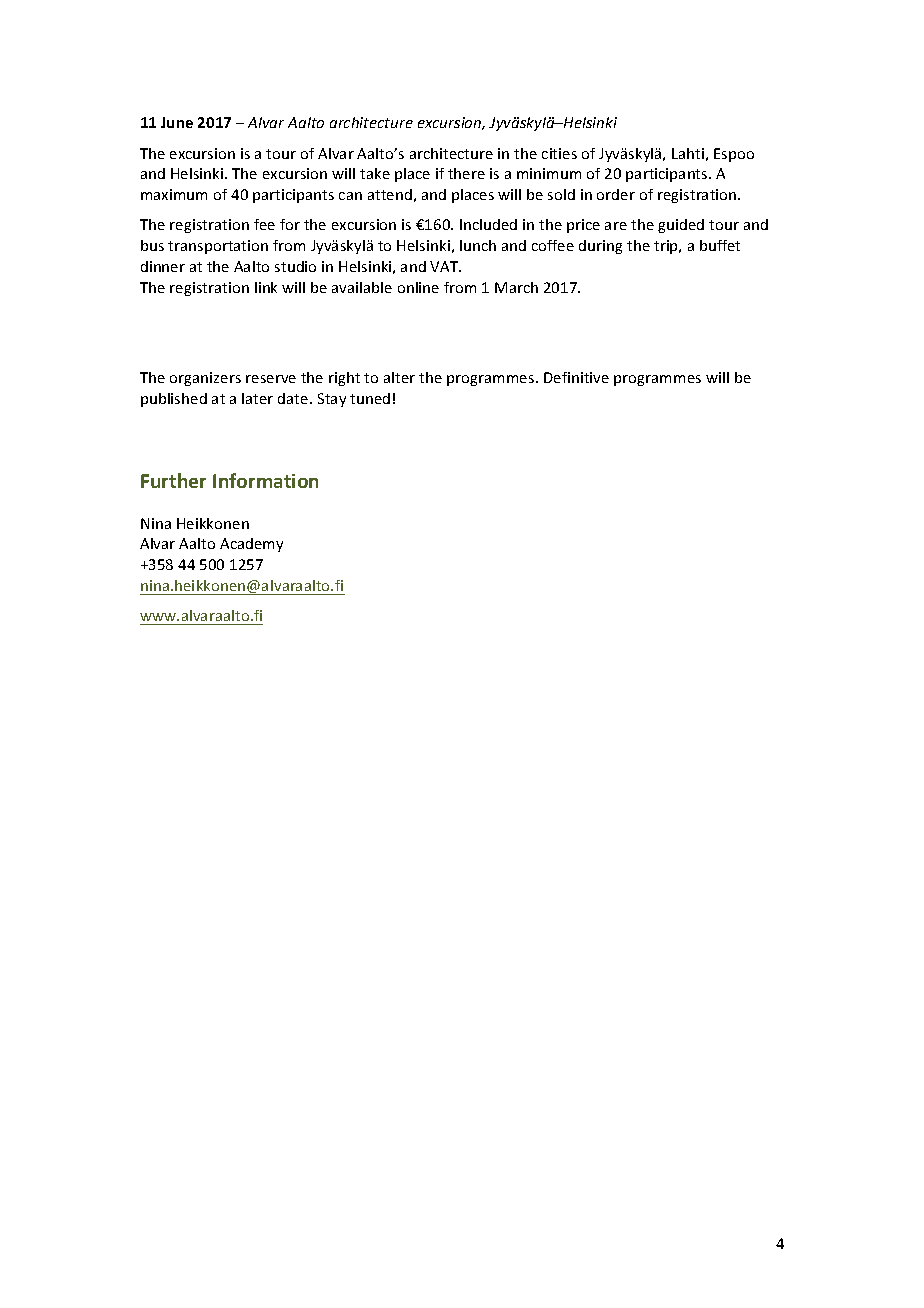 This screenshot has height=1308, width=924. Describe the element at coordinates (218, 247) in the screenshot. I see `transportation` at that location.
